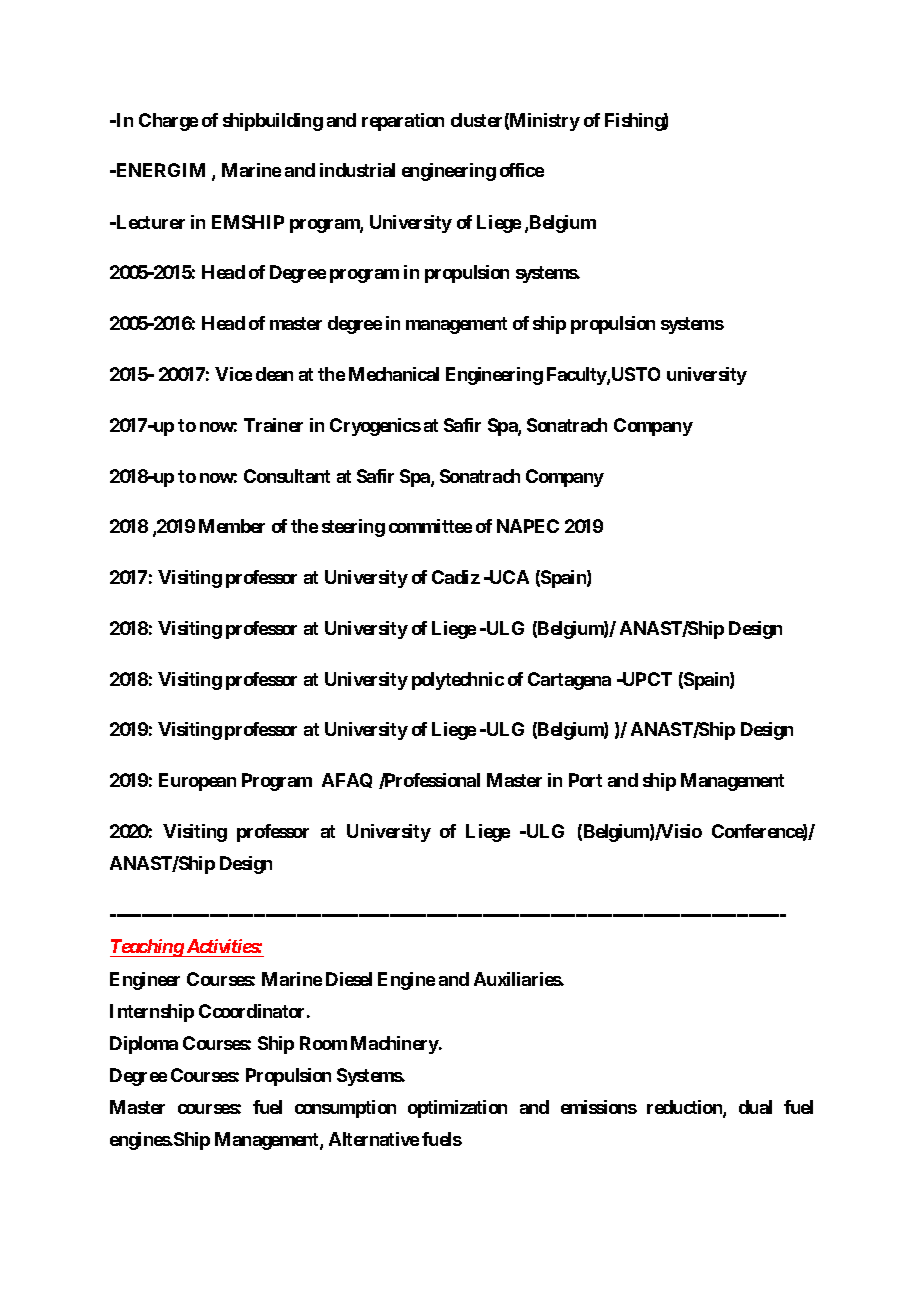 This image has height=1308, width=924. What do you see at coordinates (197, 782) in the image?
I see `European` at bounding box center [197, 782].
